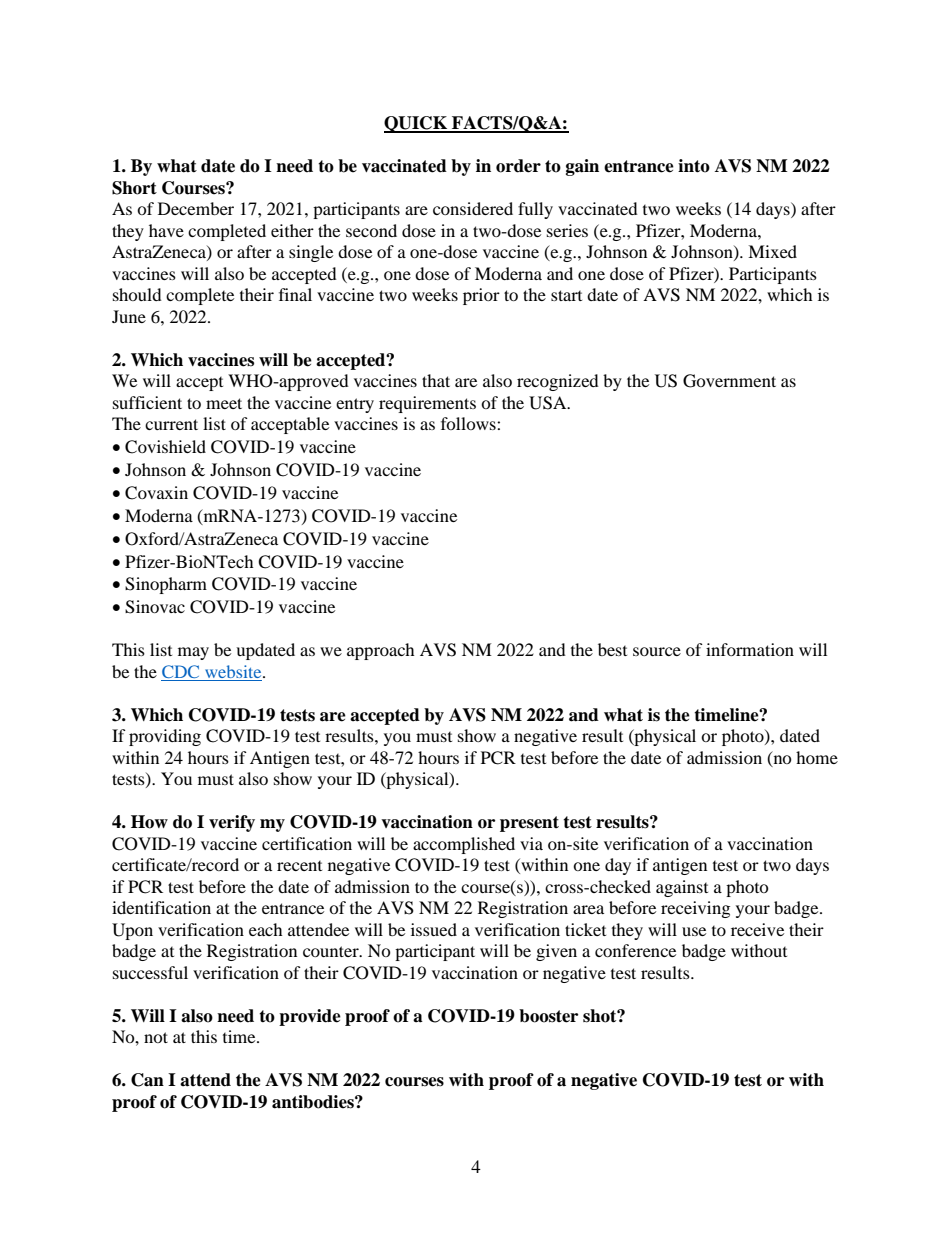  I want to click on December, so click(196, 208).
